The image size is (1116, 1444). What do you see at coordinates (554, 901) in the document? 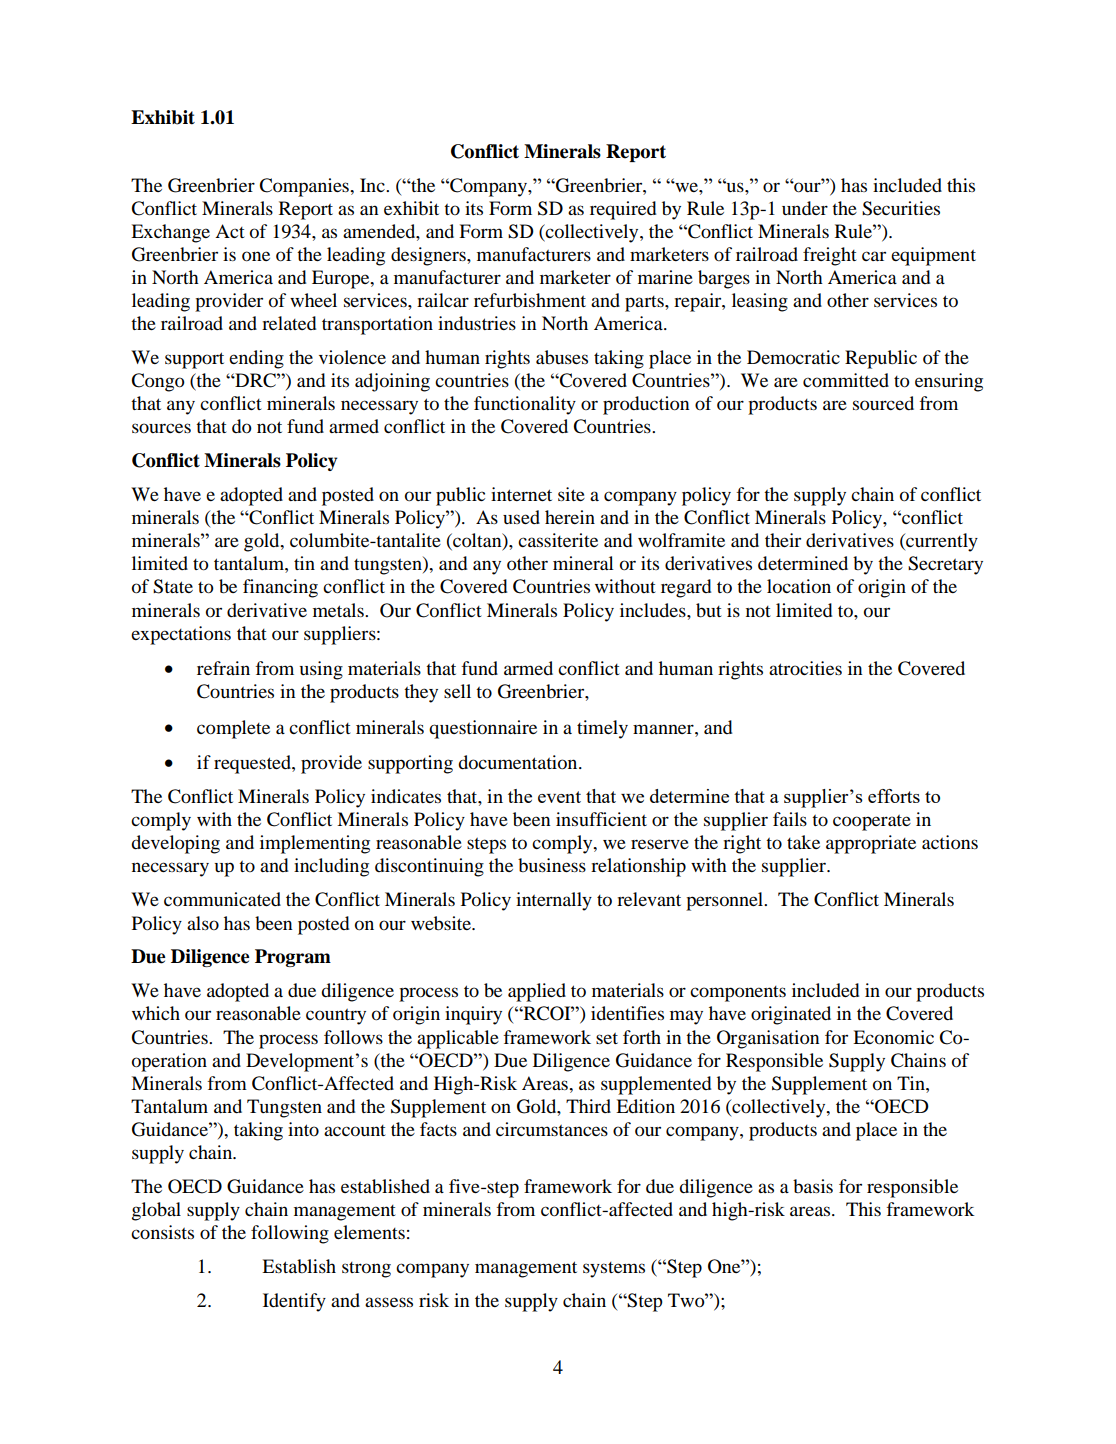
I see `internally` at bounding box center [554, 901].
